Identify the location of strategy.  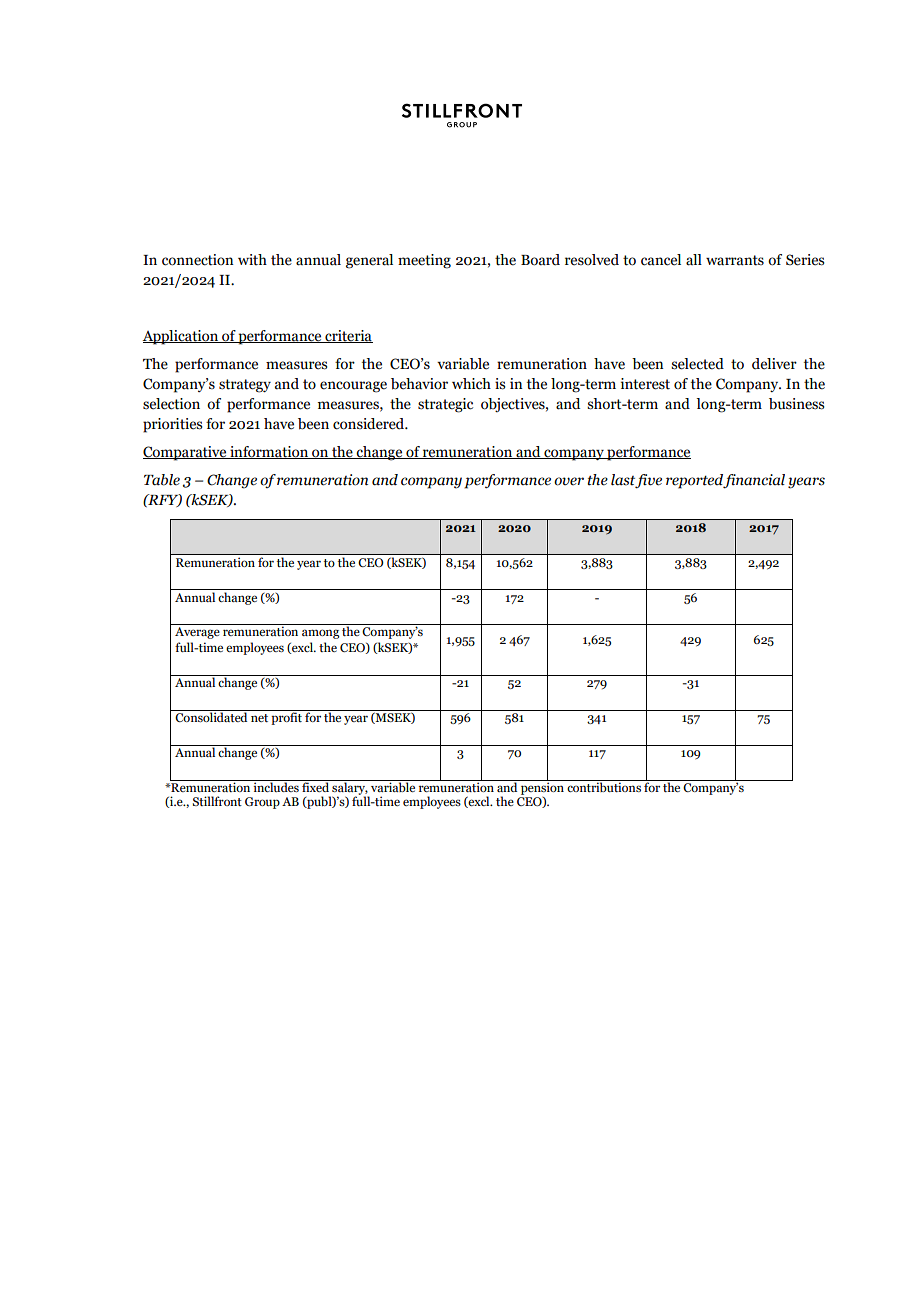
(245, 386).
